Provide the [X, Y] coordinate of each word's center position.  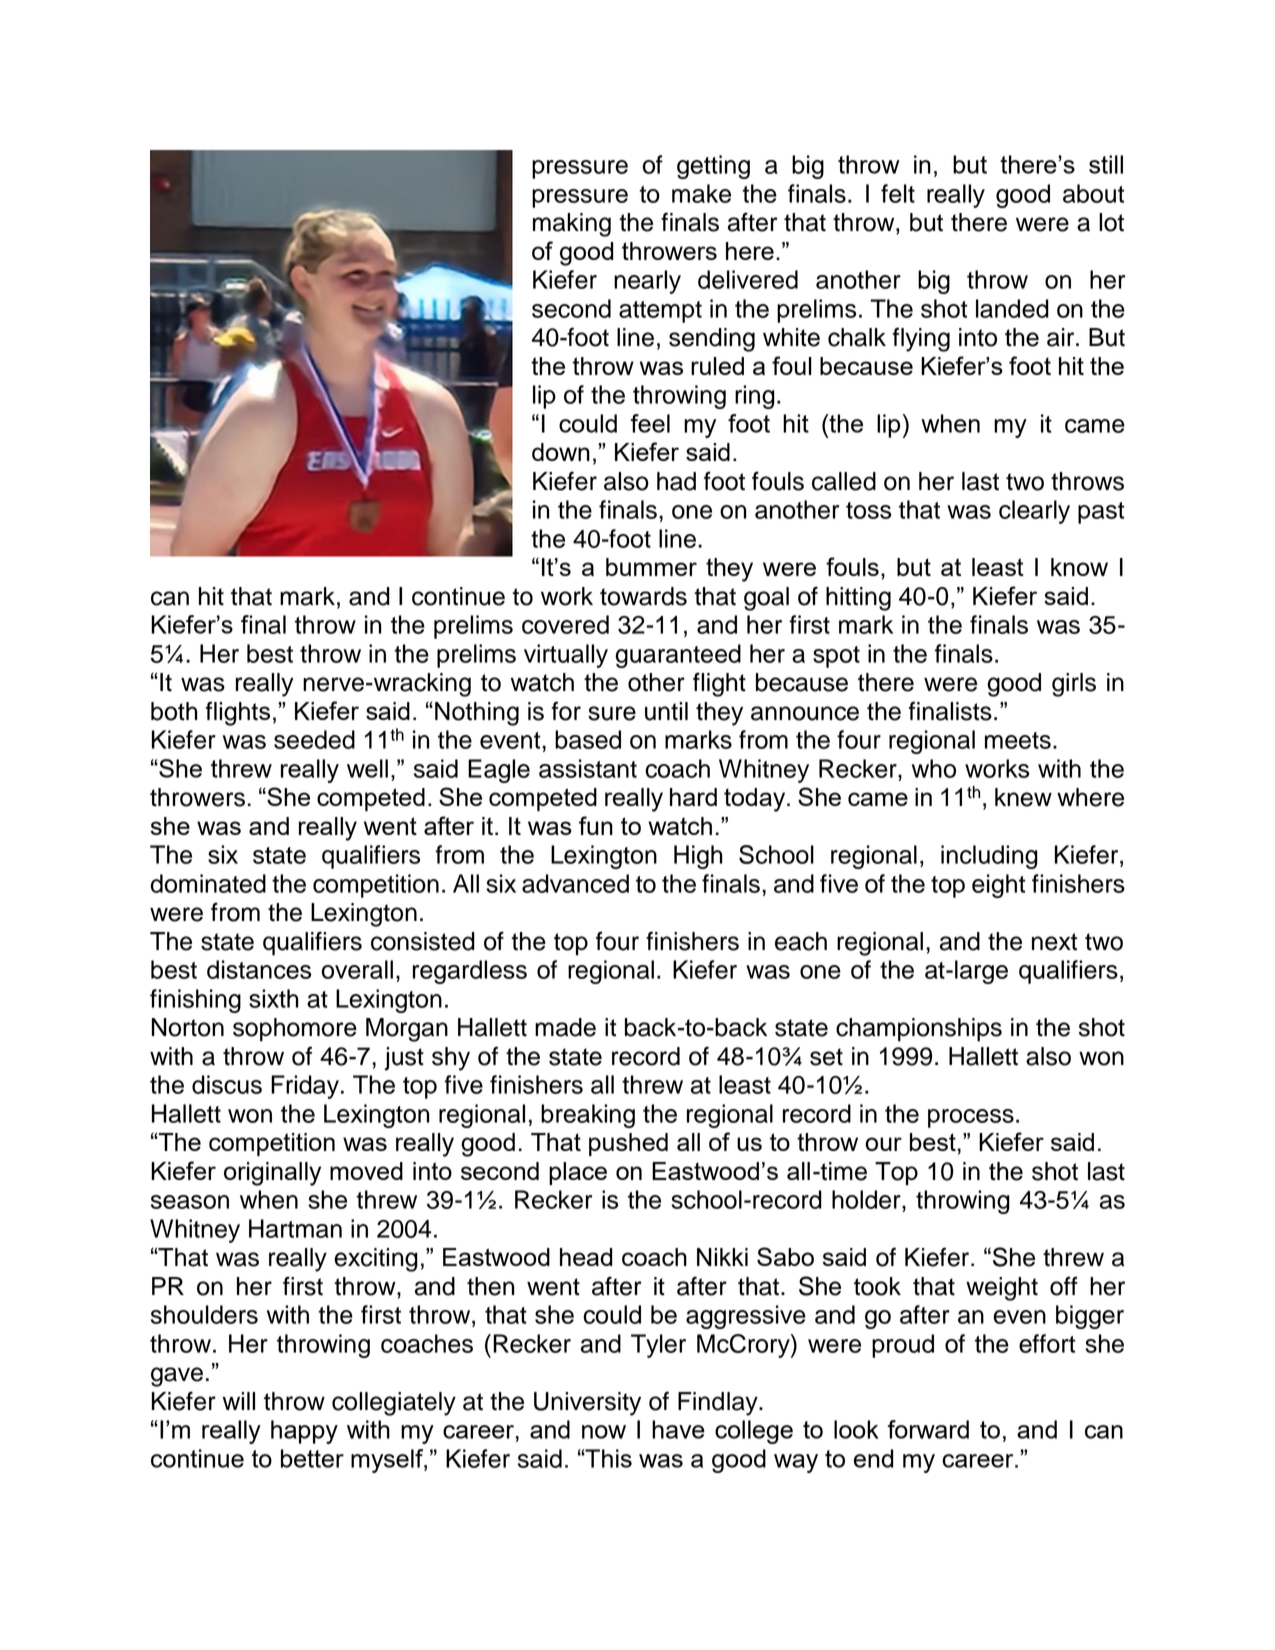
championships [919, 1030]
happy [304, 1432]
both [174, 711]
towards [643, 596]
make [701, 193]
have [678, 1429]
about [1093, 193]
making [572, 225]
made [565, 1027]
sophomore [295, 1030]
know [1079, 567]
